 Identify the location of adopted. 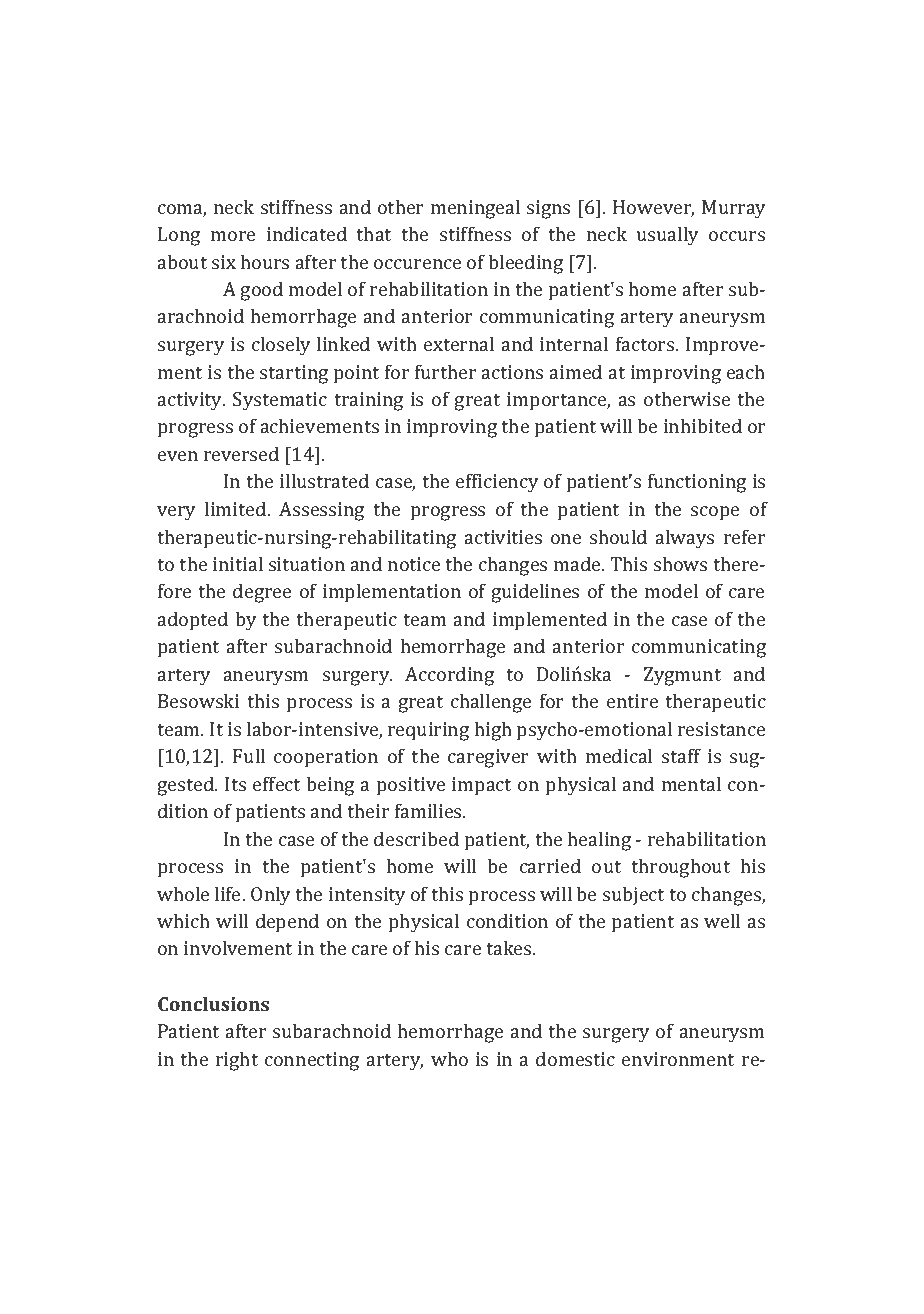
(193, 621).
